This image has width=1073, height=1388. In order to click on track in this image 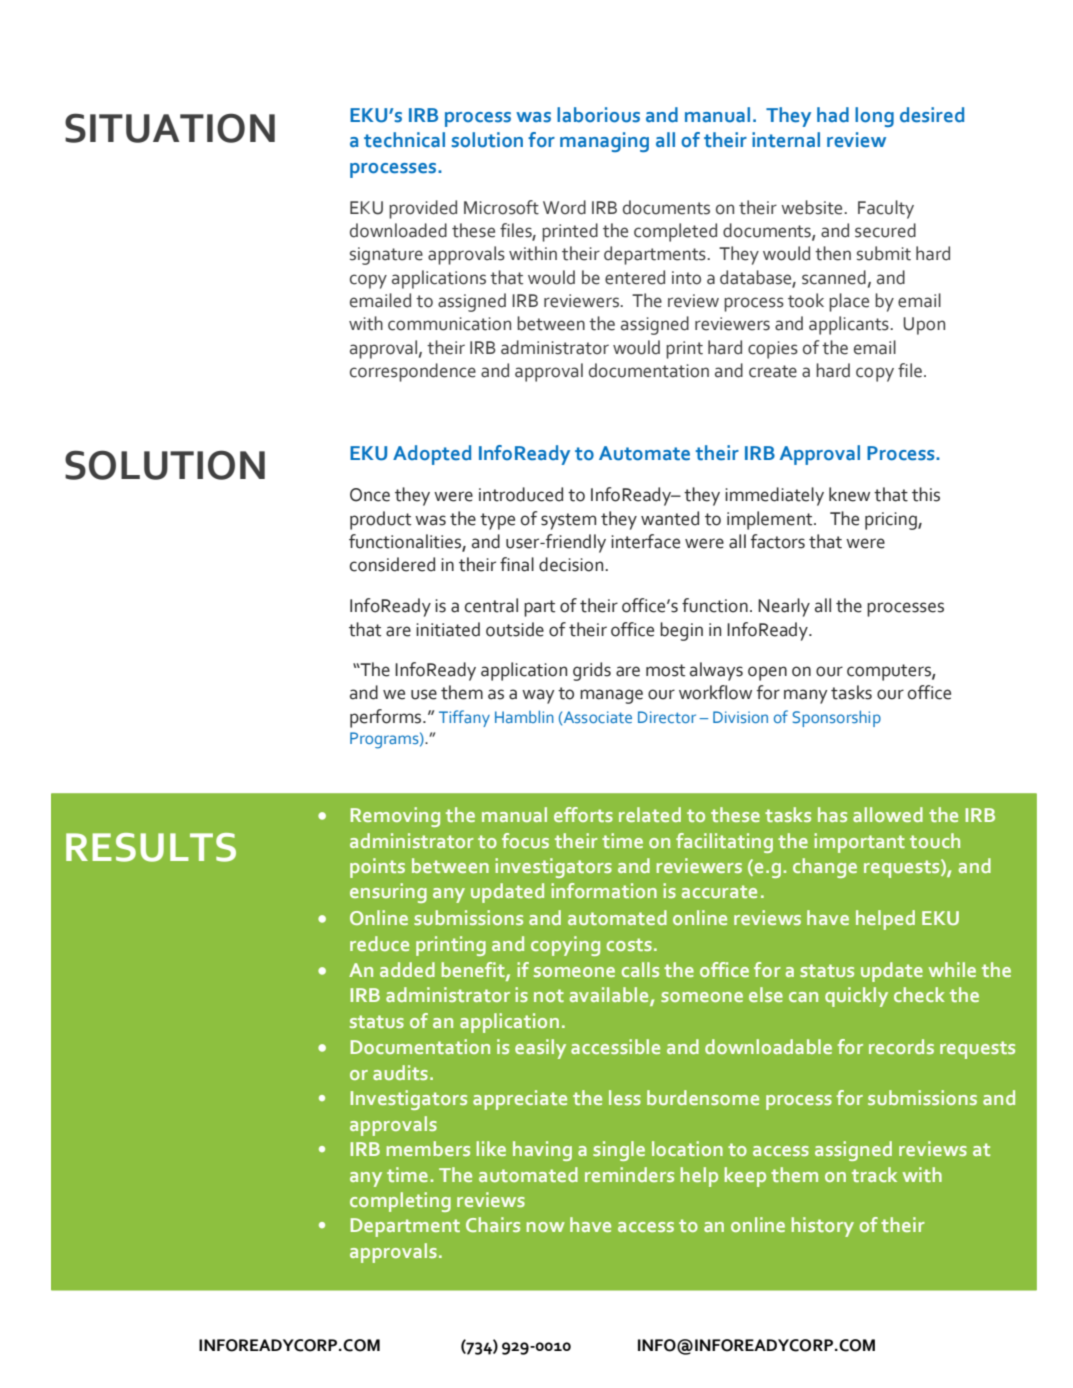, I will do `click(874, 1174)`.
